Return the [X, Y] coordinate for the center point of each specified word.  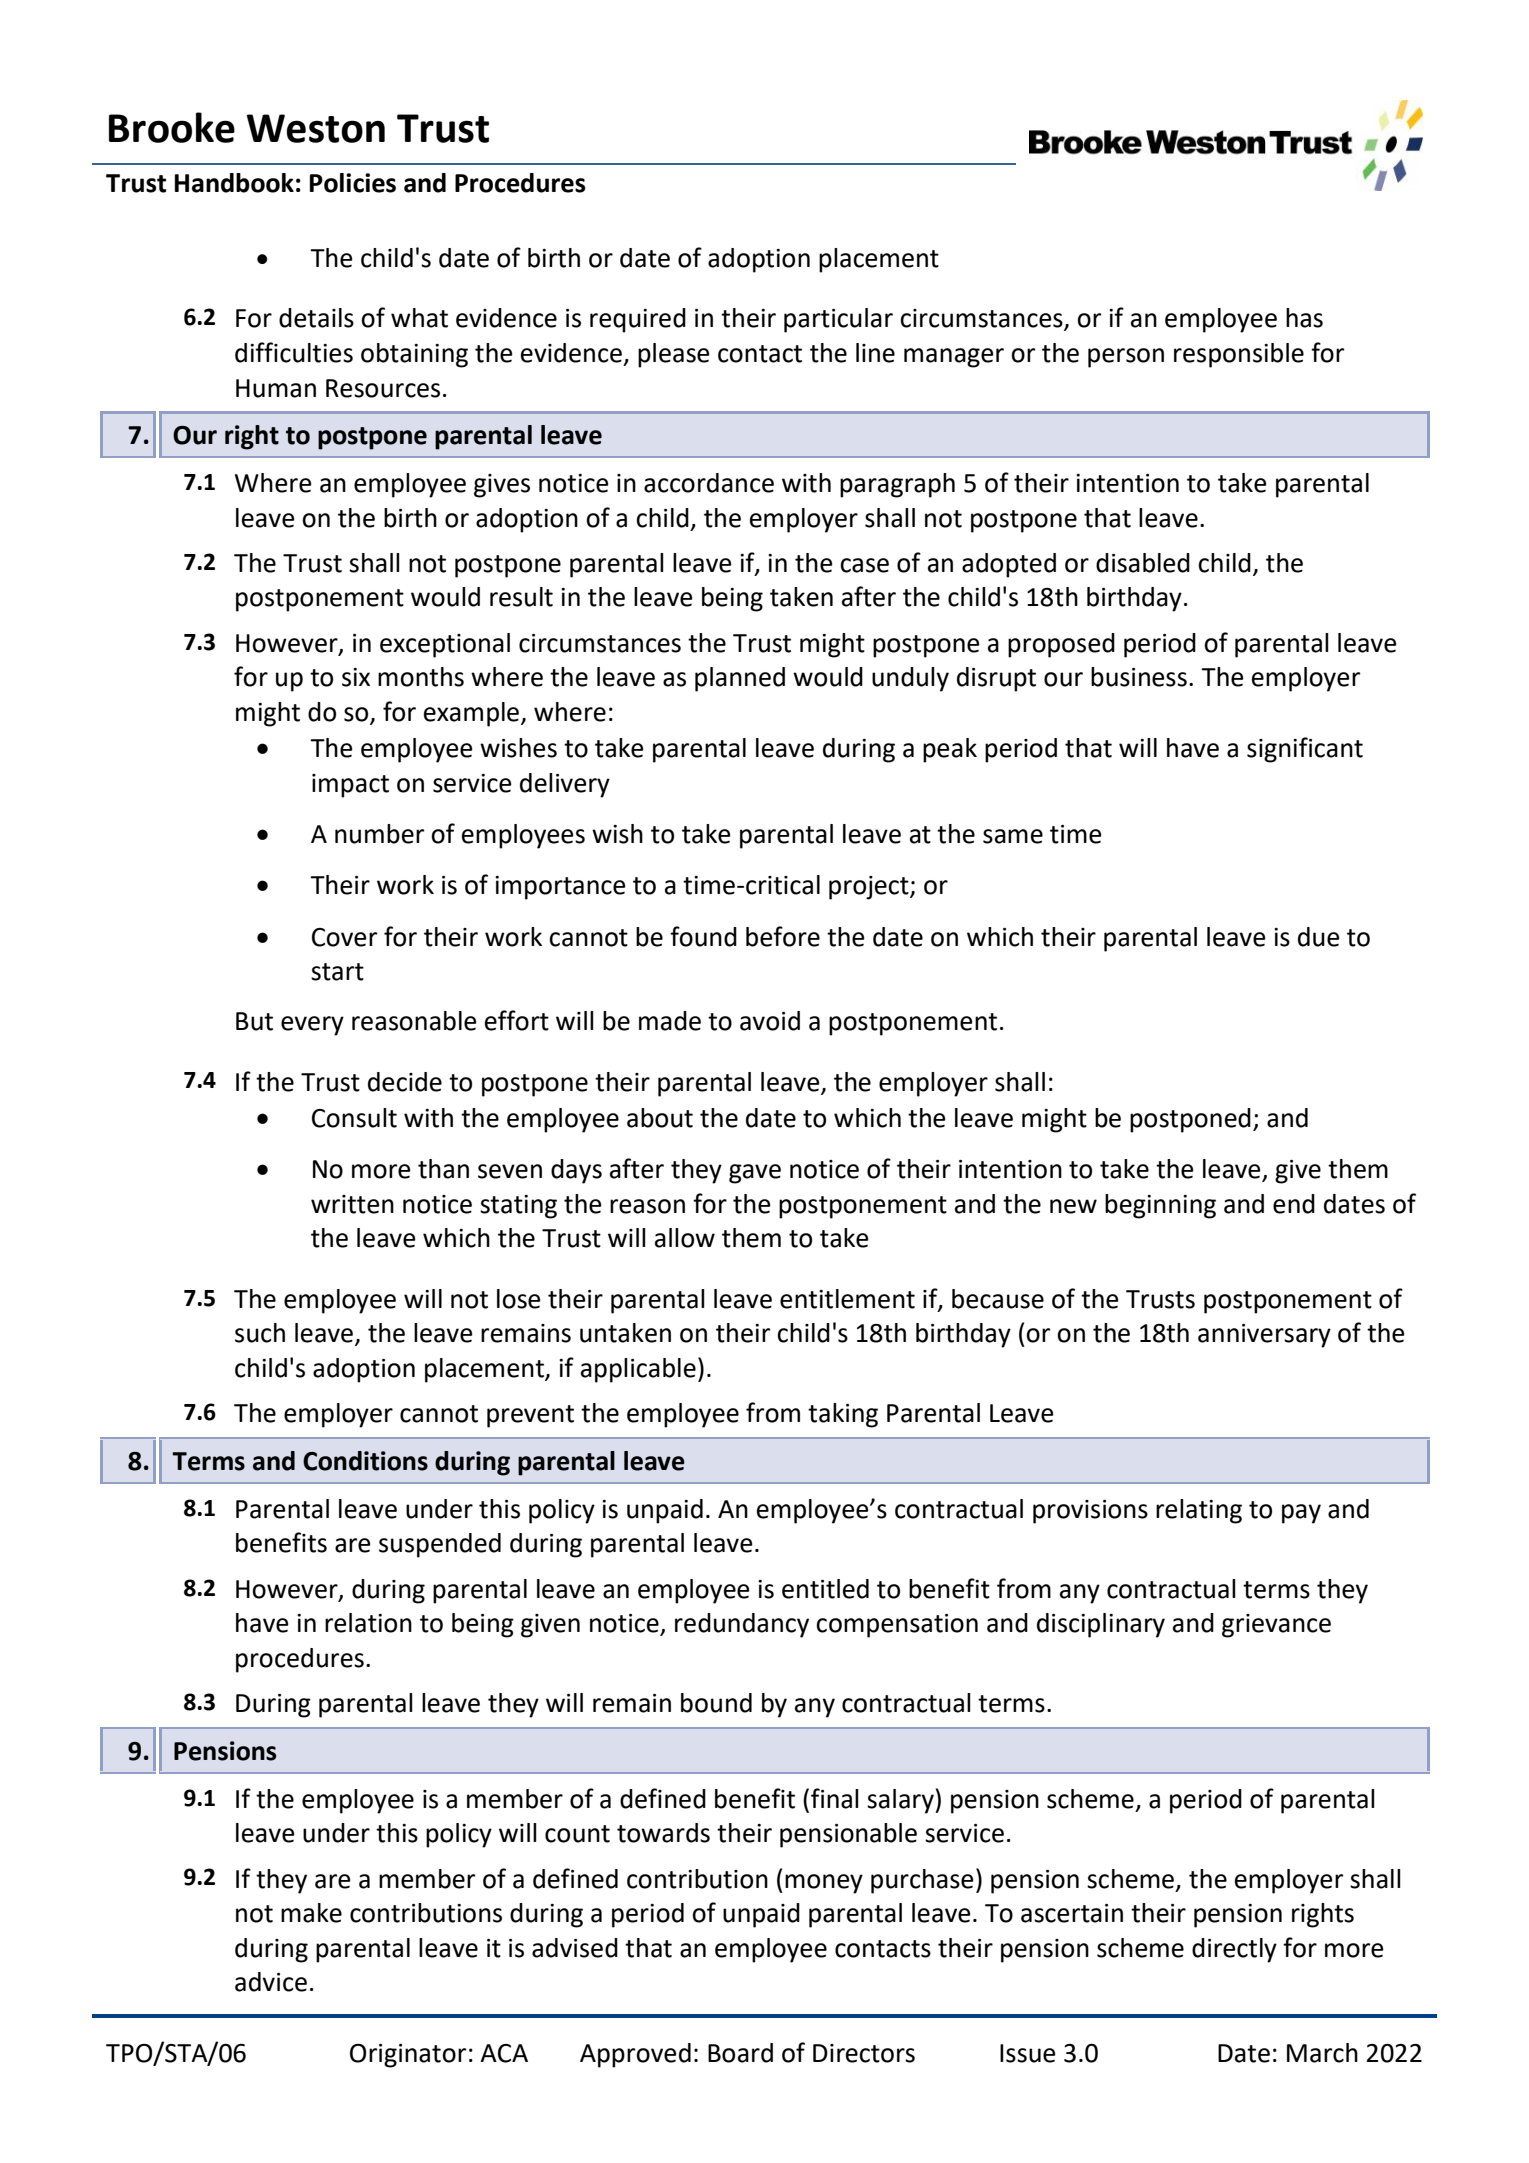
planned [740, 679]
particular [838, 320]
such [260, 1333]
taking [843, 1415]
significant [1305, 750]
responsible [1239, 355]
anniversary [1264, 1336]
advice [271, 1982]
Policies [353, 183]
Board [740, 2053]
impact [350, 786]
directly [1234, 1950]
